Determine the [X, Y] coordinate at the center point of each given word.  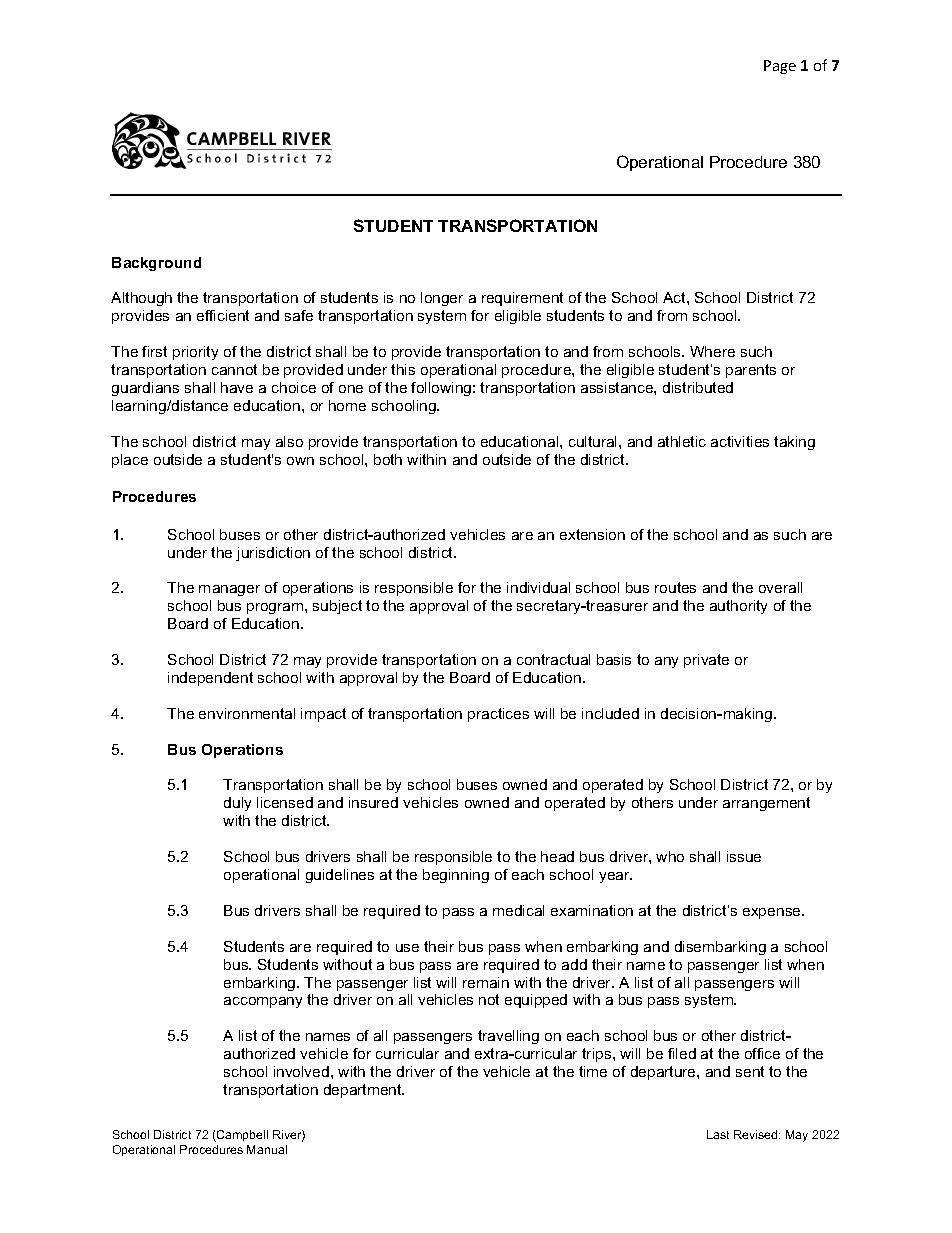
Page [780, 67]
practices [498, 715]
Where [712, 351]
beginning [456, 876]
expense [773, 913]
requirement [522, 299]
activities [740, 441]
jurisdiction [273, 554]
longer [442, 299]
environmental [247, 713]
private [706, 661]
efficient [223, 315]
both [388, 459]
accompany [263, 1002]
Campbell [241, 1136]
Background [156, 264]
